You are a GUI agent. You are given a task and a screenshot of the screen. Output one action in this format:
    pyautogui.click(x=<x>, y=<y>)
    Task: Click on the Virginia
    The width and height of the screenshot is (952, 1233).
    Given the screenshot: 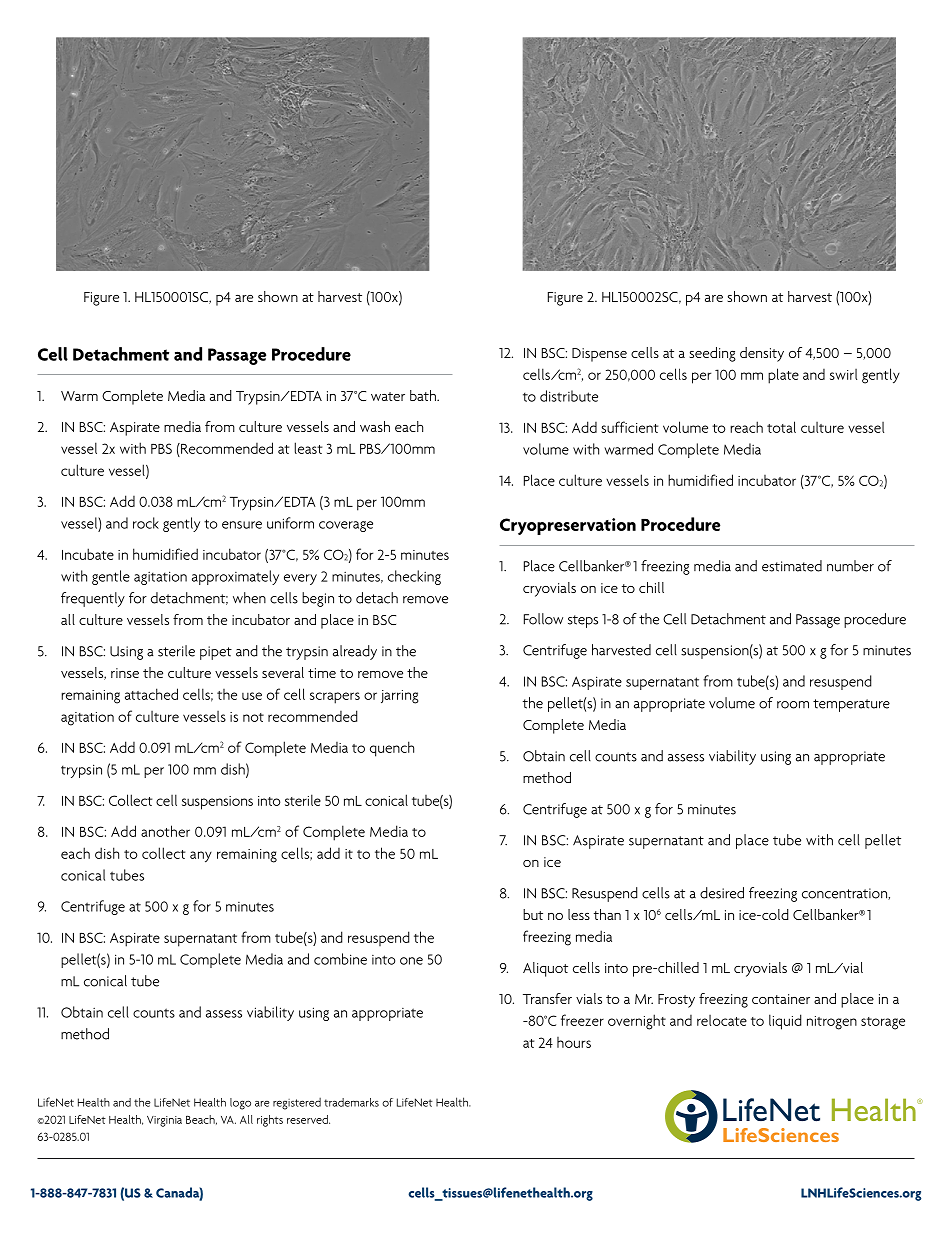 What is the action you would take?
    pyautogui.click(x=164, y=1121)
